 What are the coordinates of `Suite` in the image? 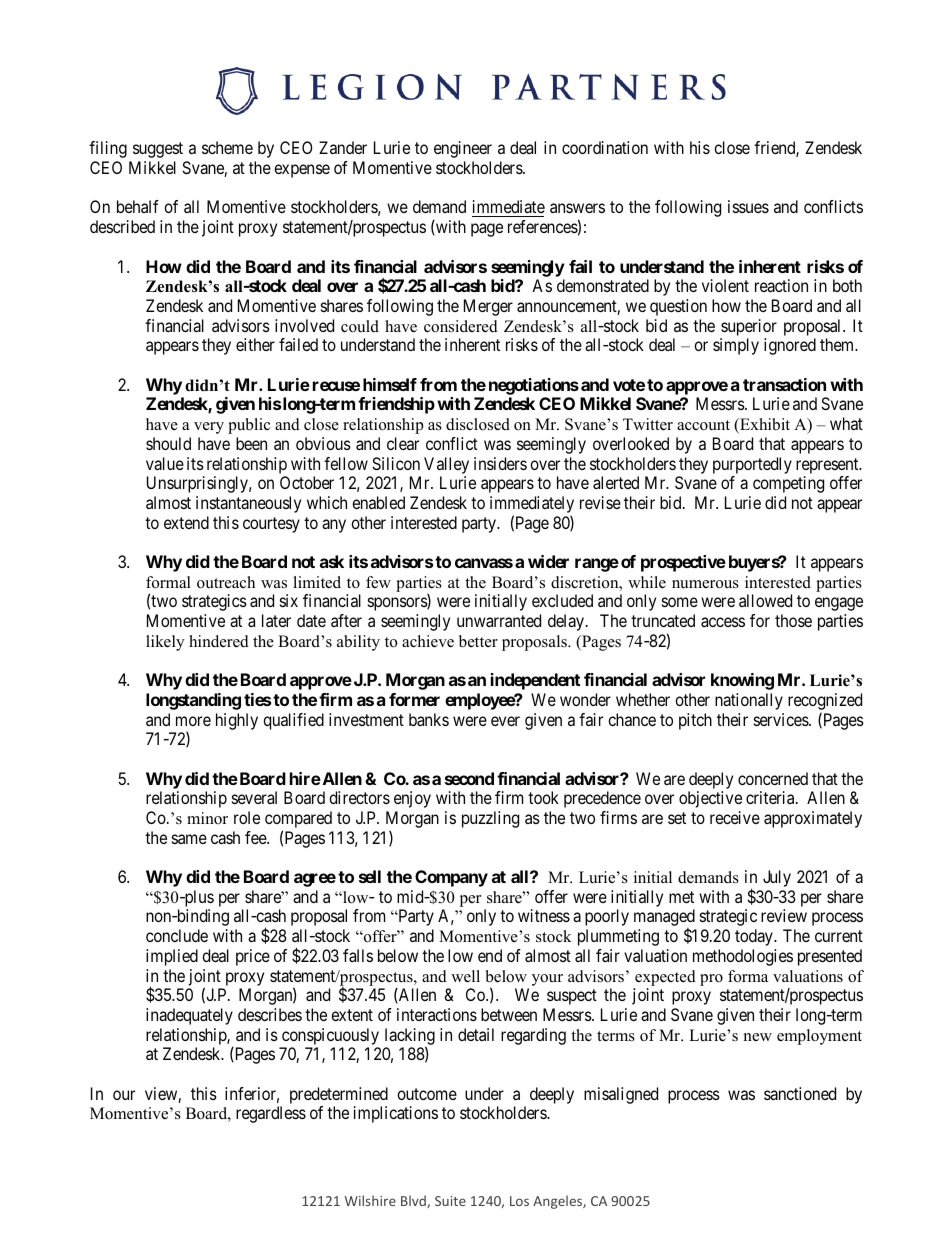 It's located at (450, 1201).
